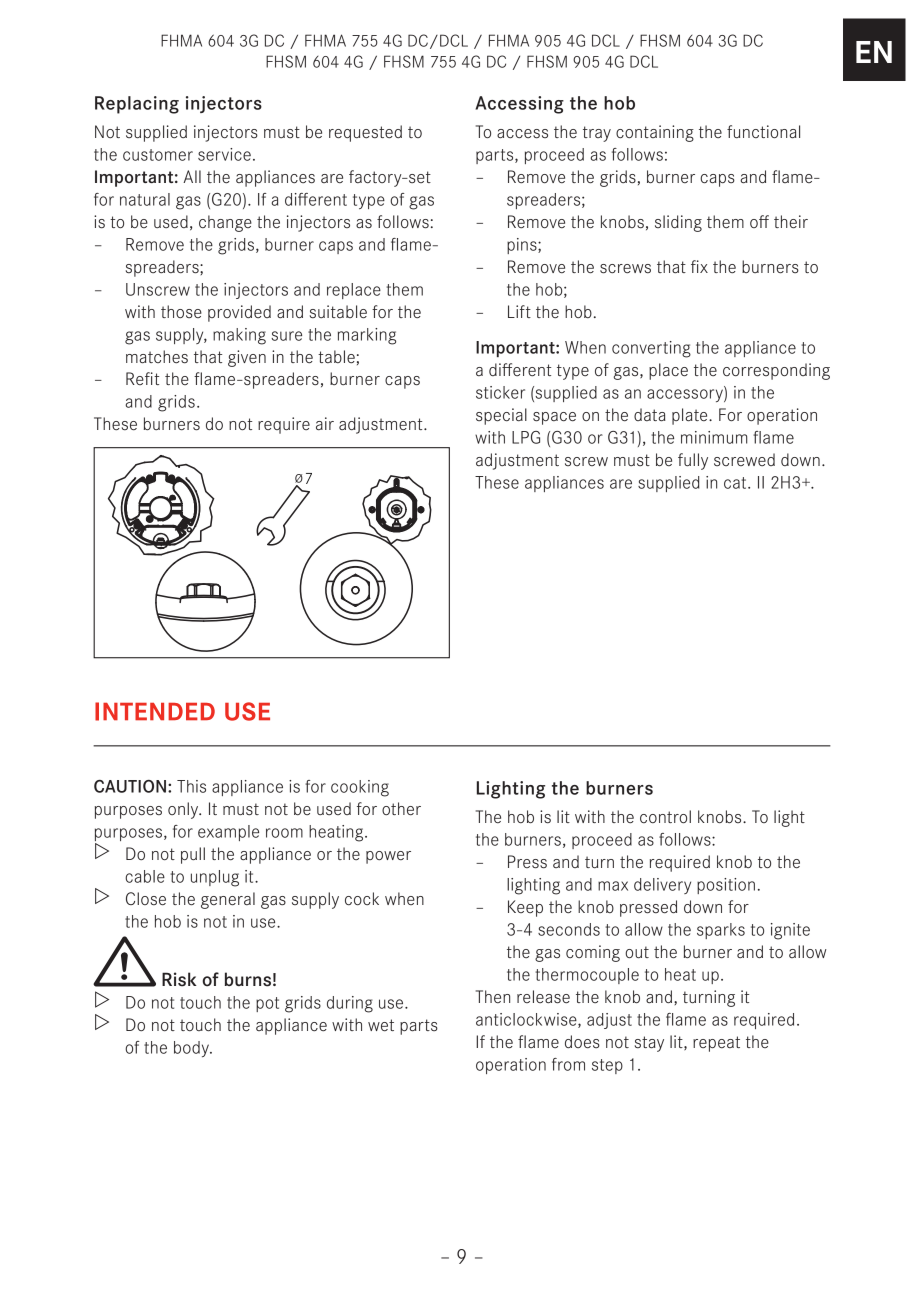 This document has width=924, height=1311. Describe the element at coordinates (365, 133) in the document. I see `requested` at that location.
